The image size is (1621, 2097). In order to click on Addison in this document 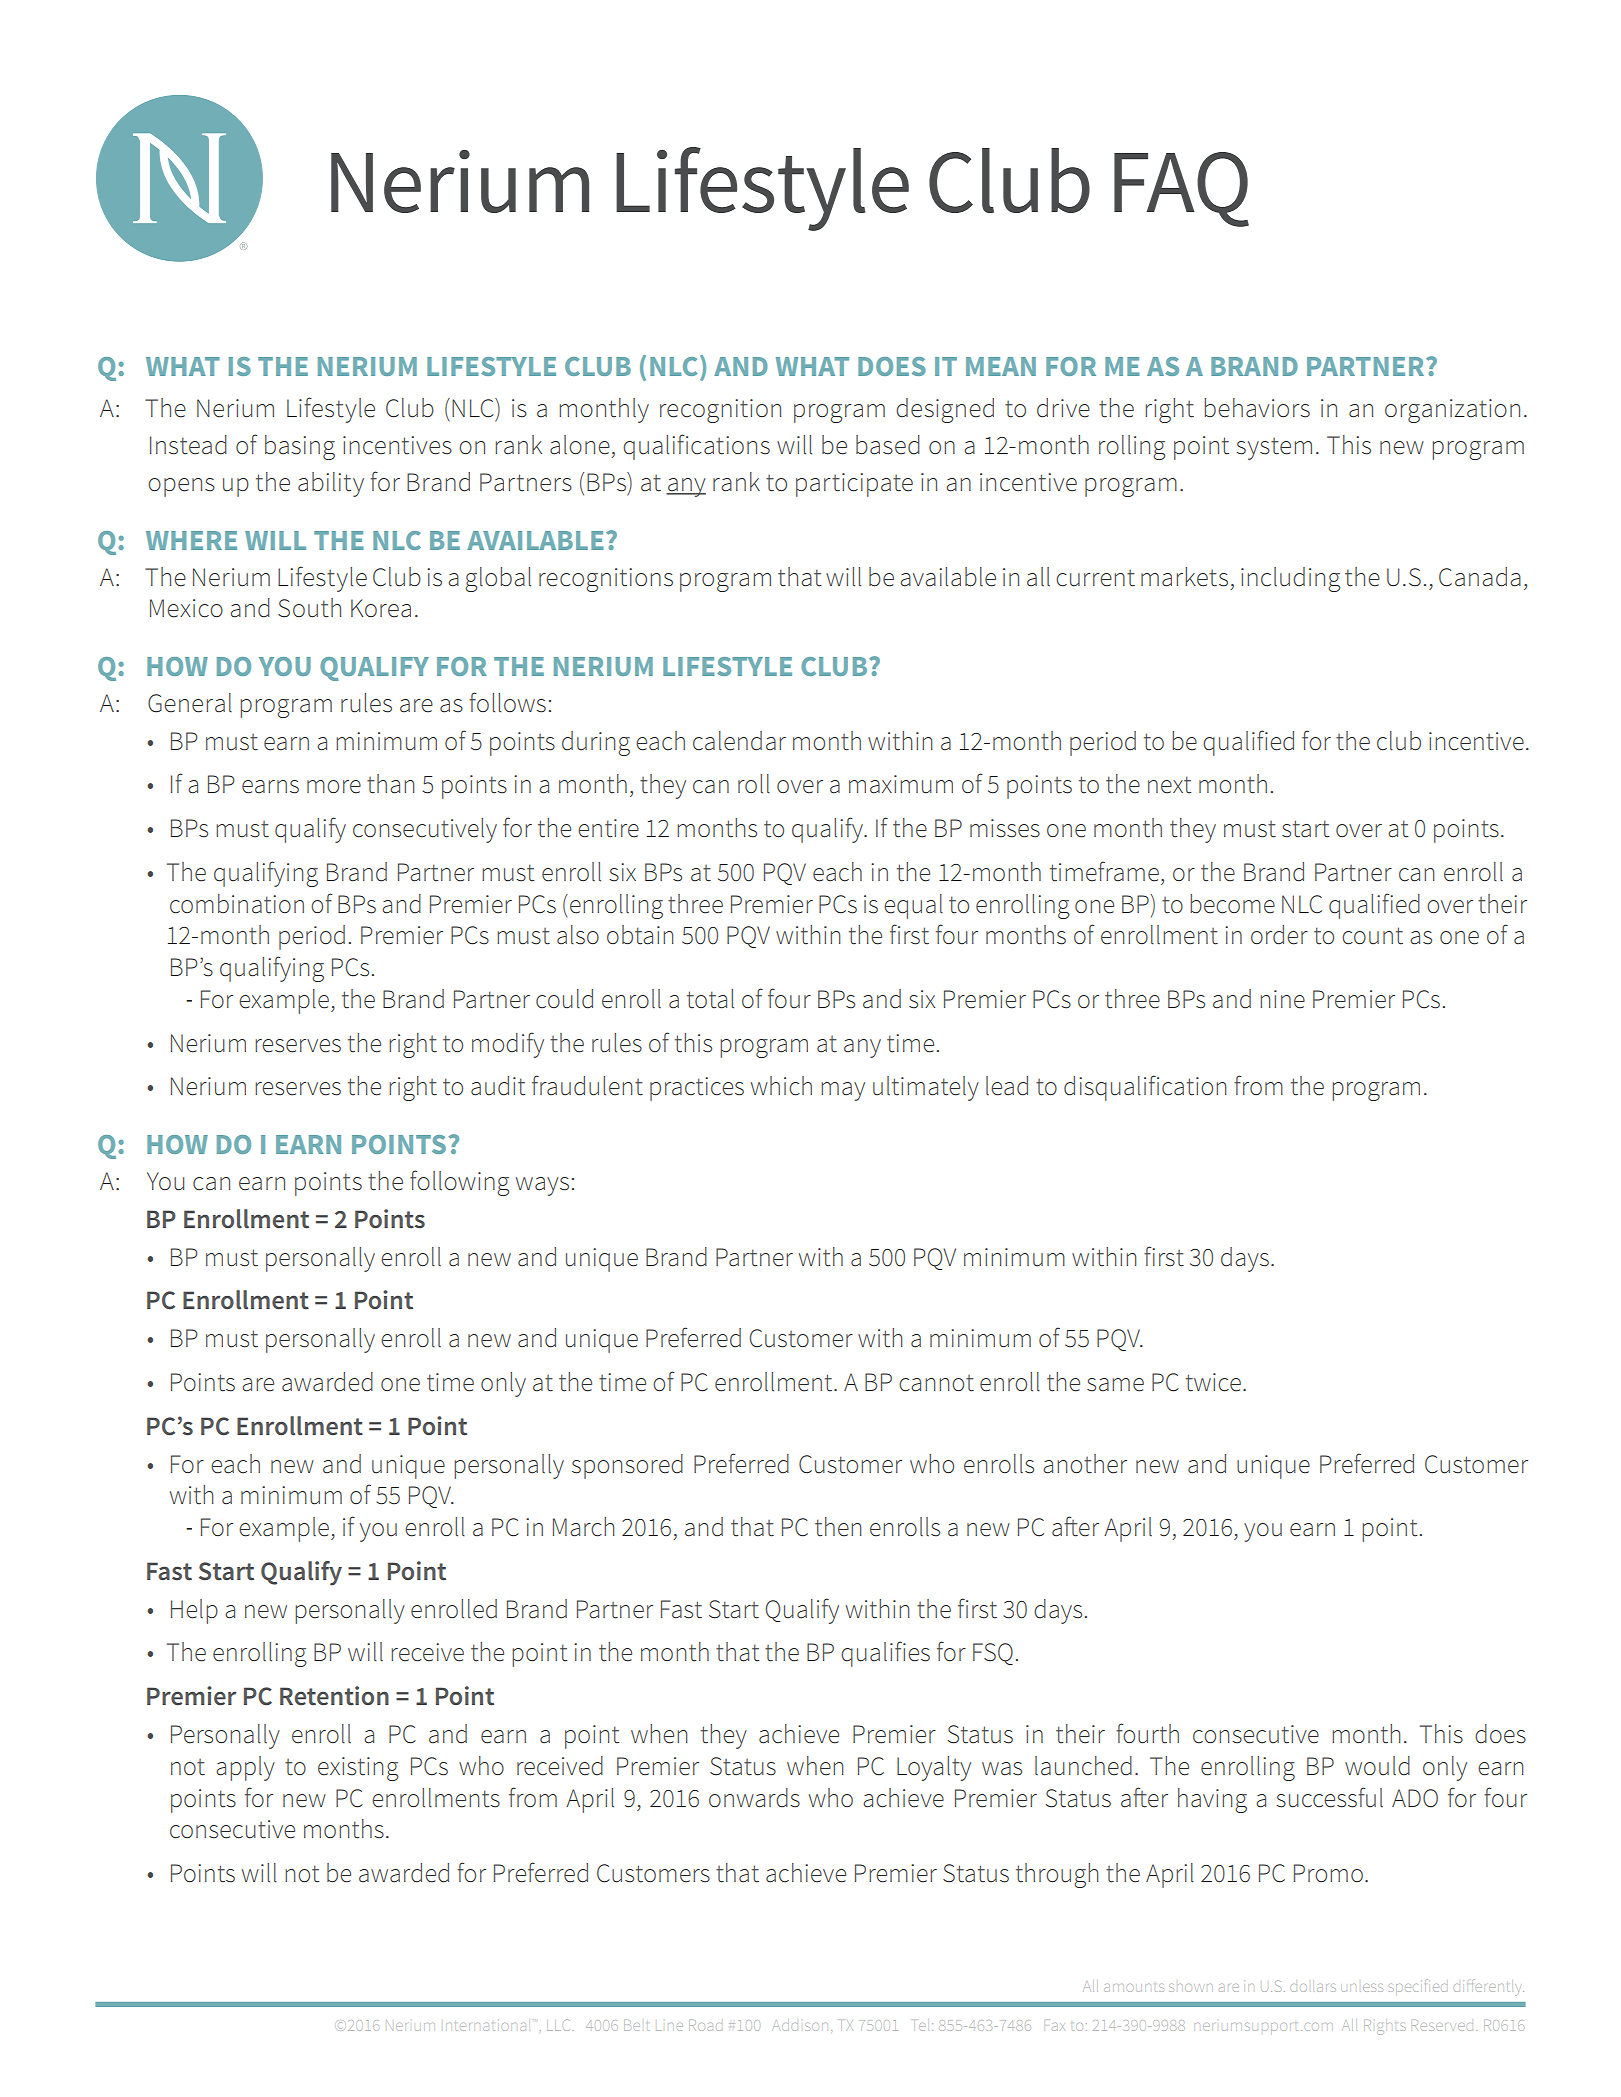, I will do `click(798, 2025)`.
